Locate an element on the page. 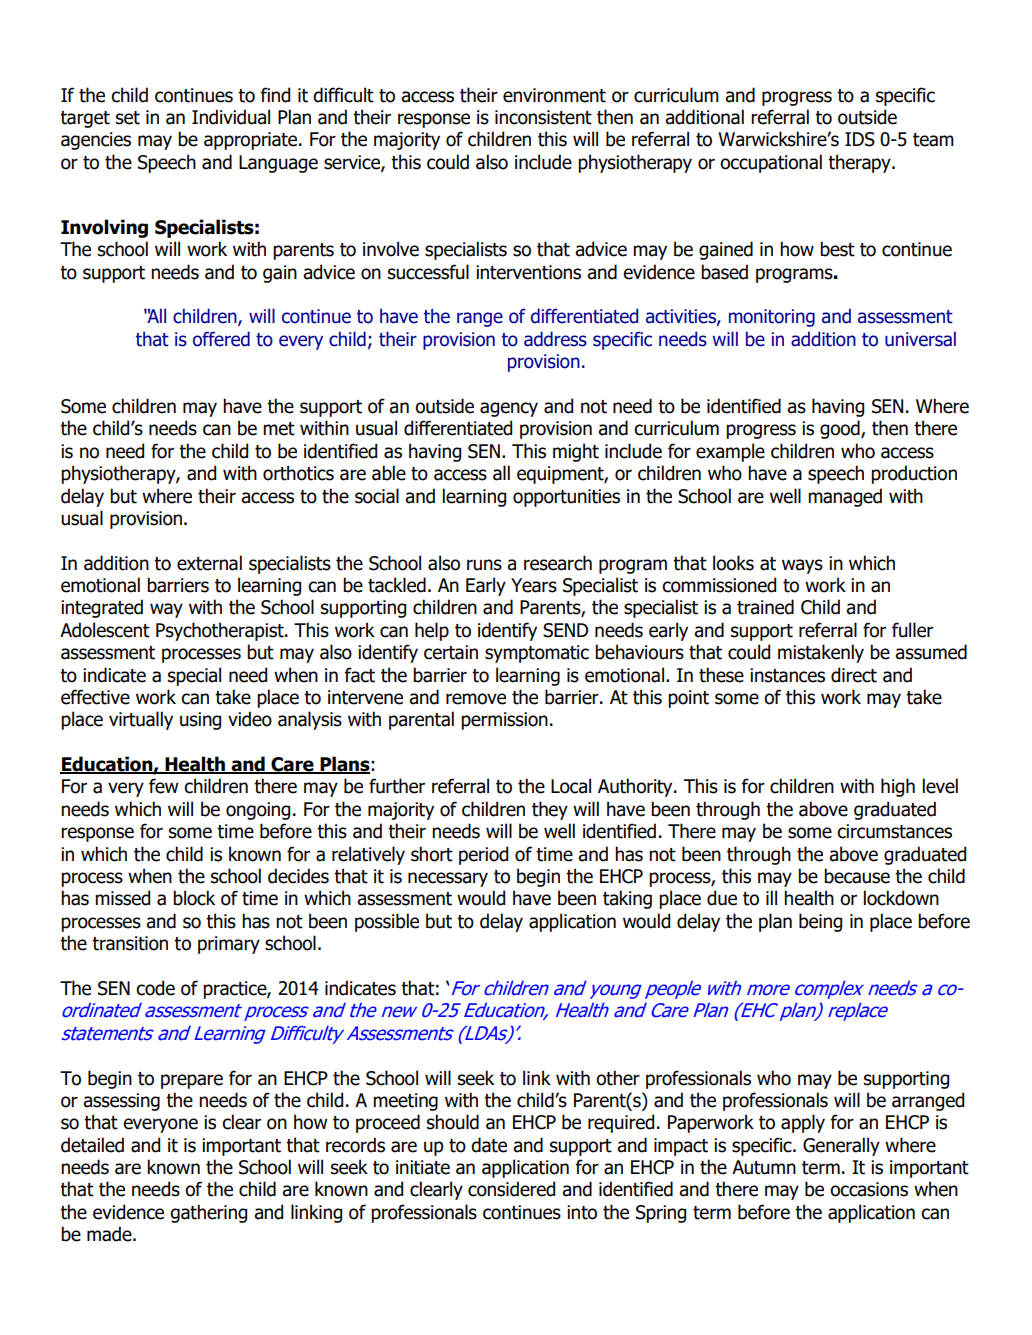 Image resolution: width=1032 pixels, height=1335 pixels. opportunities is located at coordinates (566, 498).
